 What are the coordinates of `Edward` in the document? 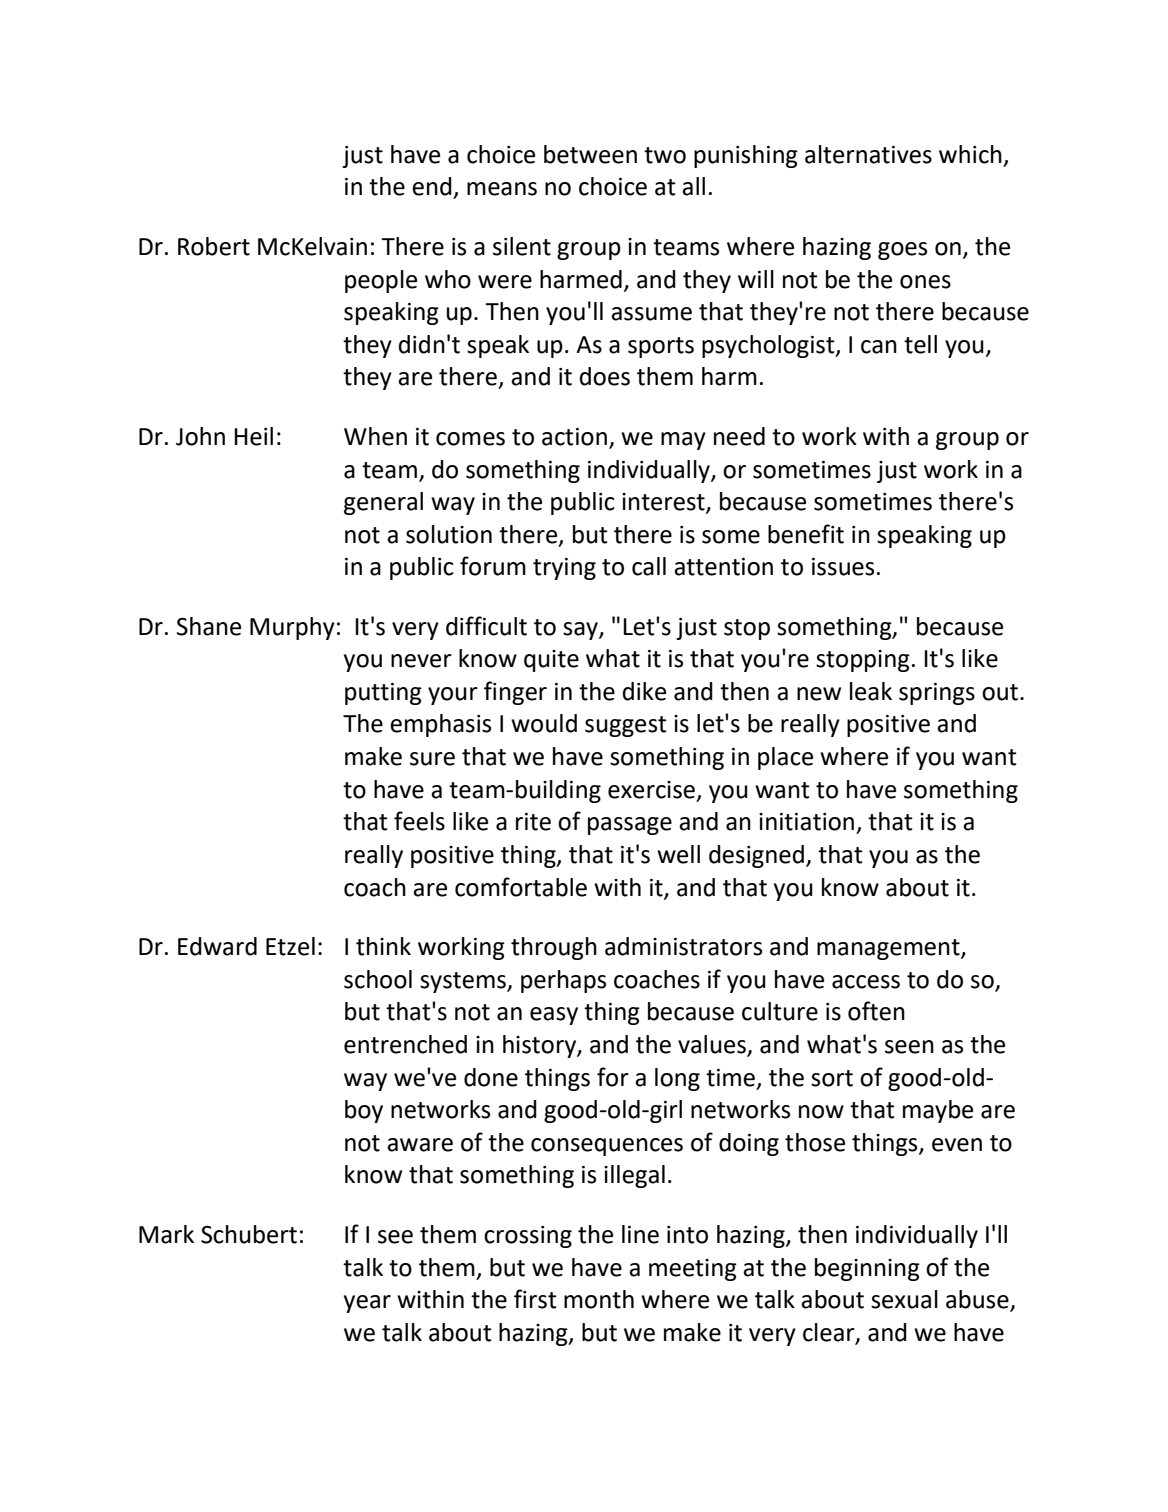 It's located at (217, 946).
